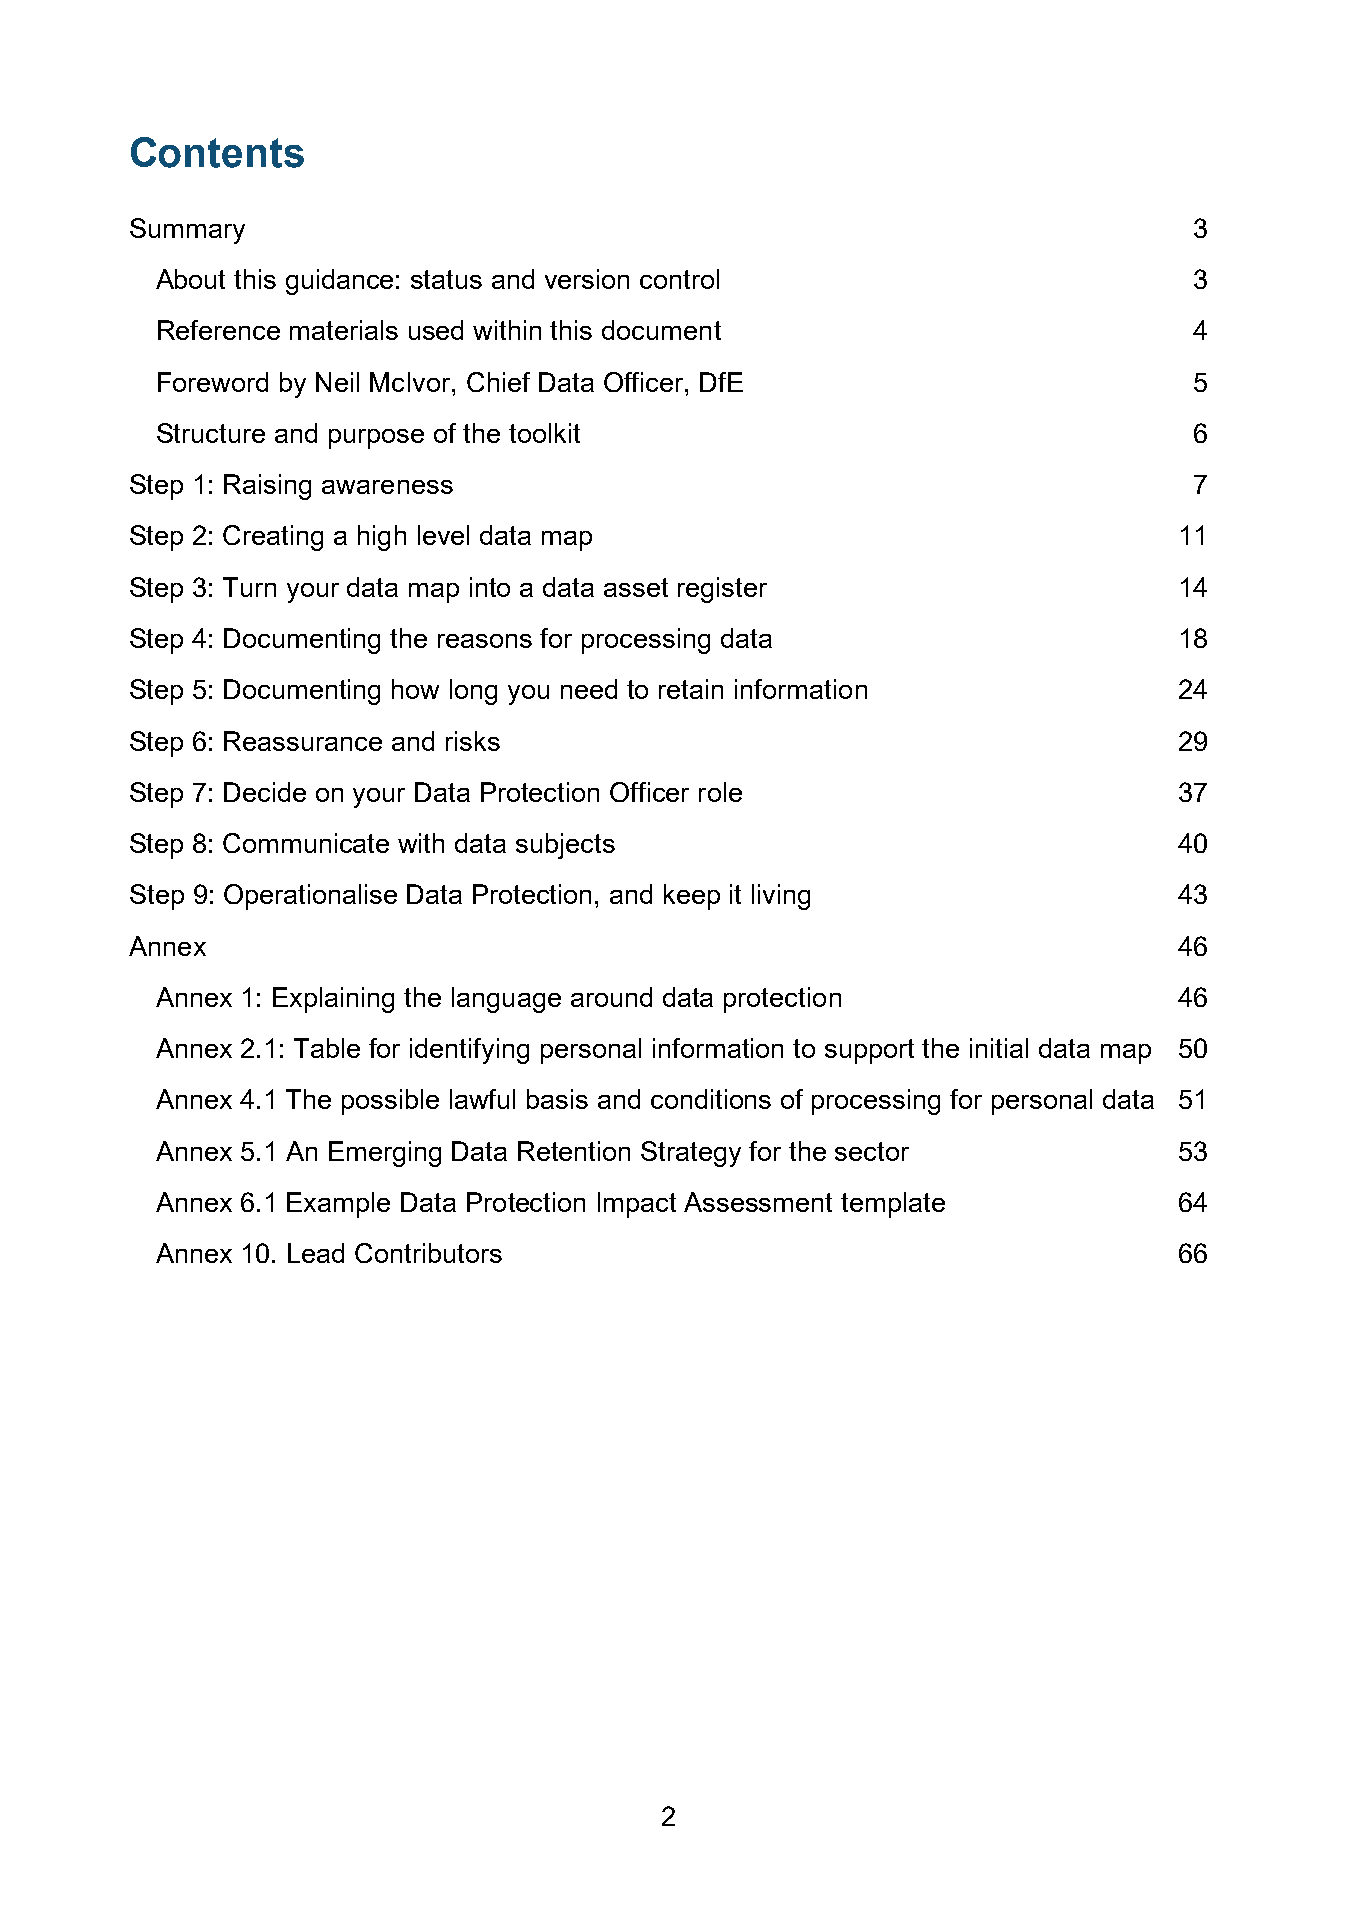 Image resolution: width=1353 pixels, height=1913 pixels. I want to click on register, so click(722, 590).
